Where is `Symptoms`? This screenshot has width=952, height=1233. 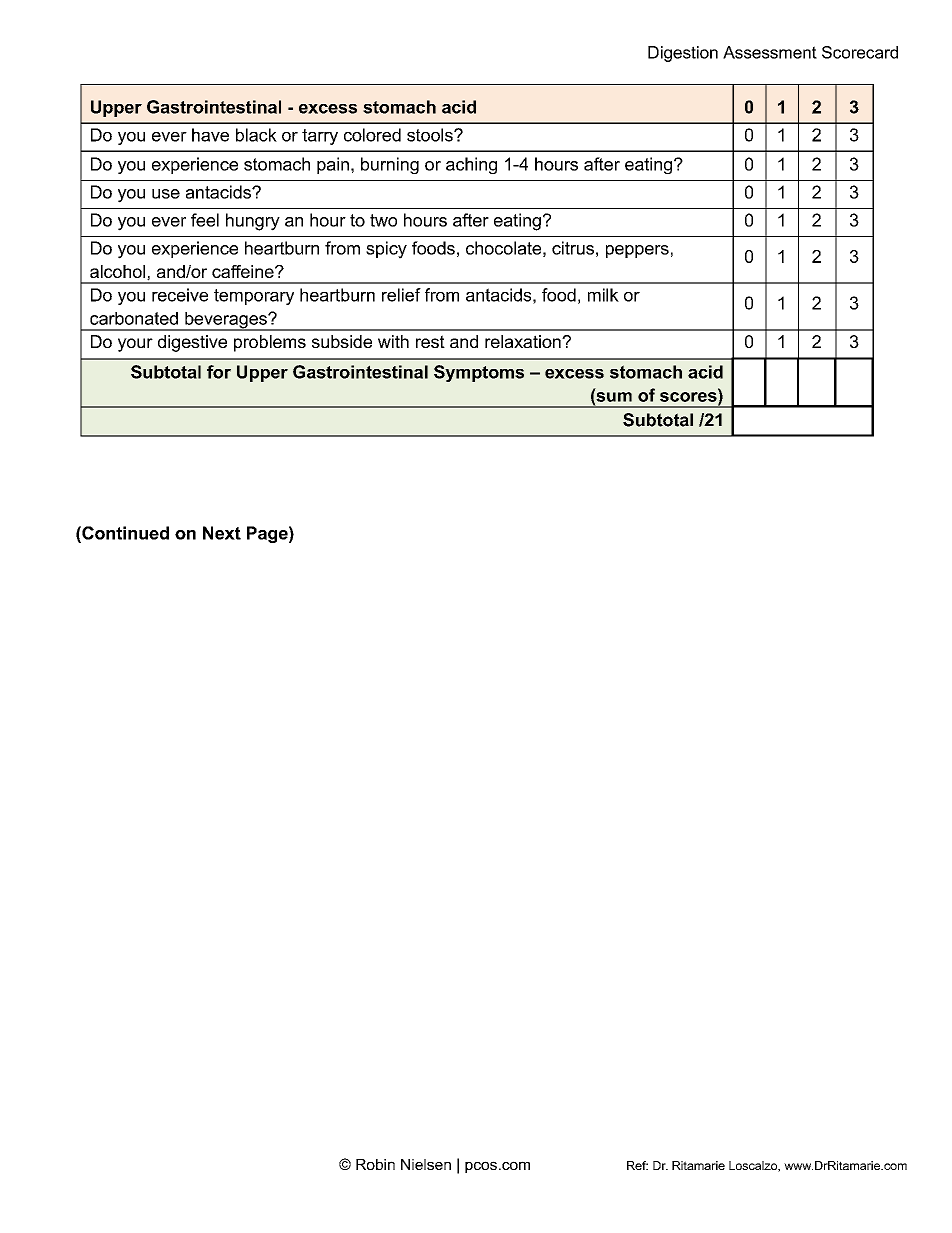
Symptoms is located at coordinates (479, 373).
